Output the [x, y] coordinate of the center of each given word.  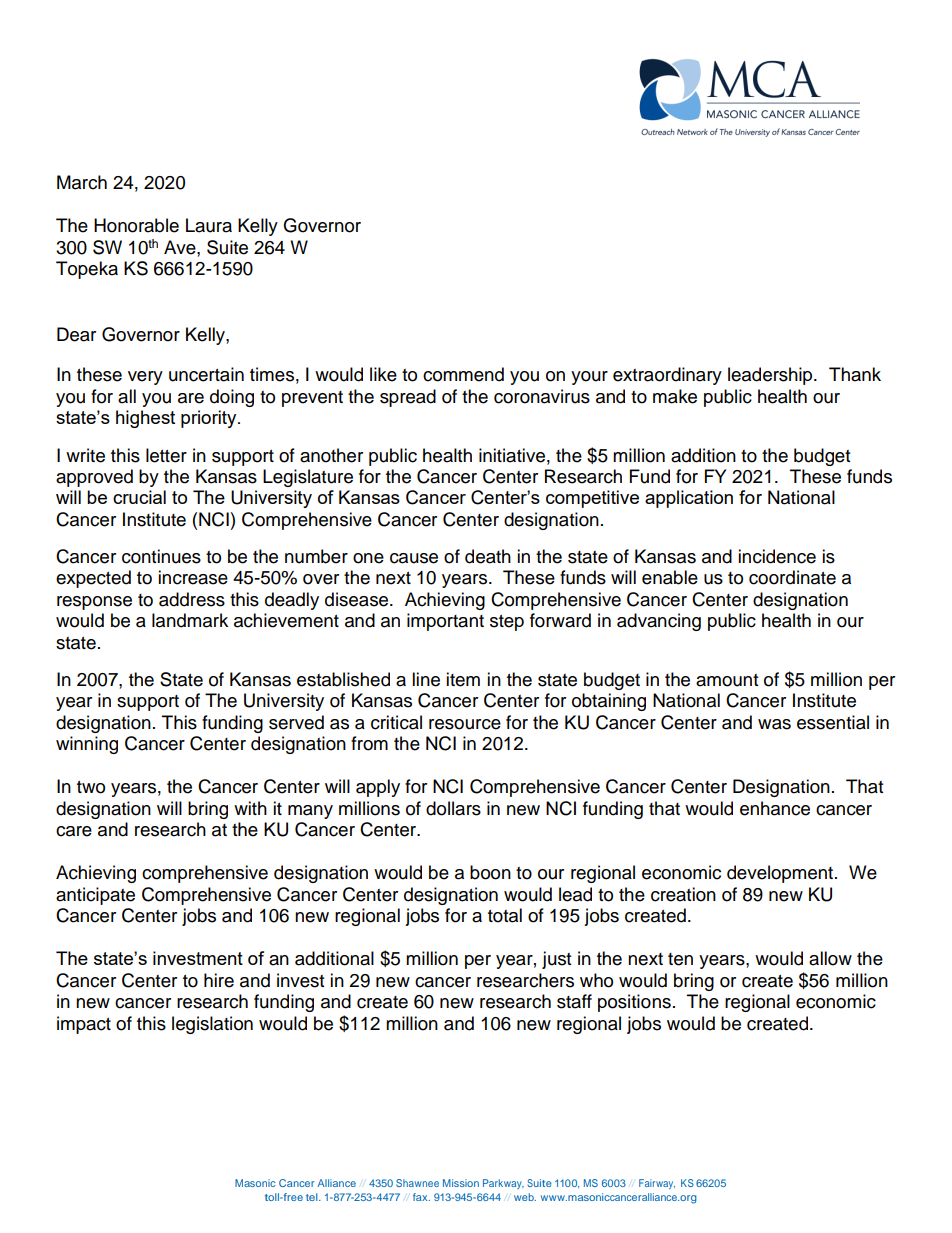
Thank [855, 374]
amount [727, 680]
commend [463, 374]
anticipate [95, 896]
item [463, 679]
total [505, 915]
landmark [190, 620]
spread [408, 398]
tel [313, 1197]
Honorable [136, 225]
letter [166, 455]
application [689, 499]
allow [830, 958]
